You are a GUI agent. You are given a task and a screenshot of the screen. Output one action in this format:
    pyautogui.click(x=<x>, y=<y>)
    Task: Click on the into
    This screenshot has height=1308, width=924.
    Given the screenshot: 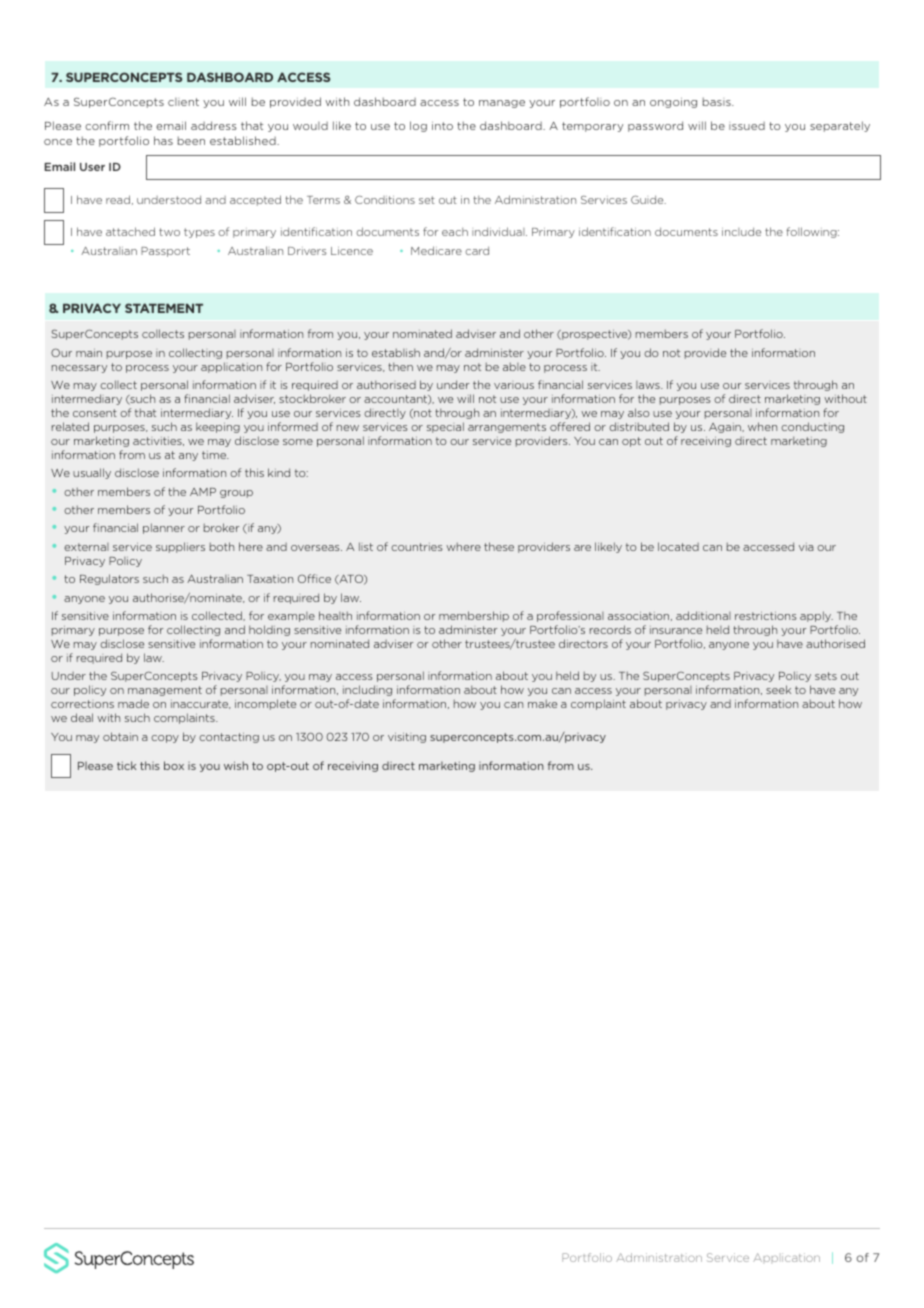 What is the action you would take?
    pyautogui.click(x=442, y=126)
